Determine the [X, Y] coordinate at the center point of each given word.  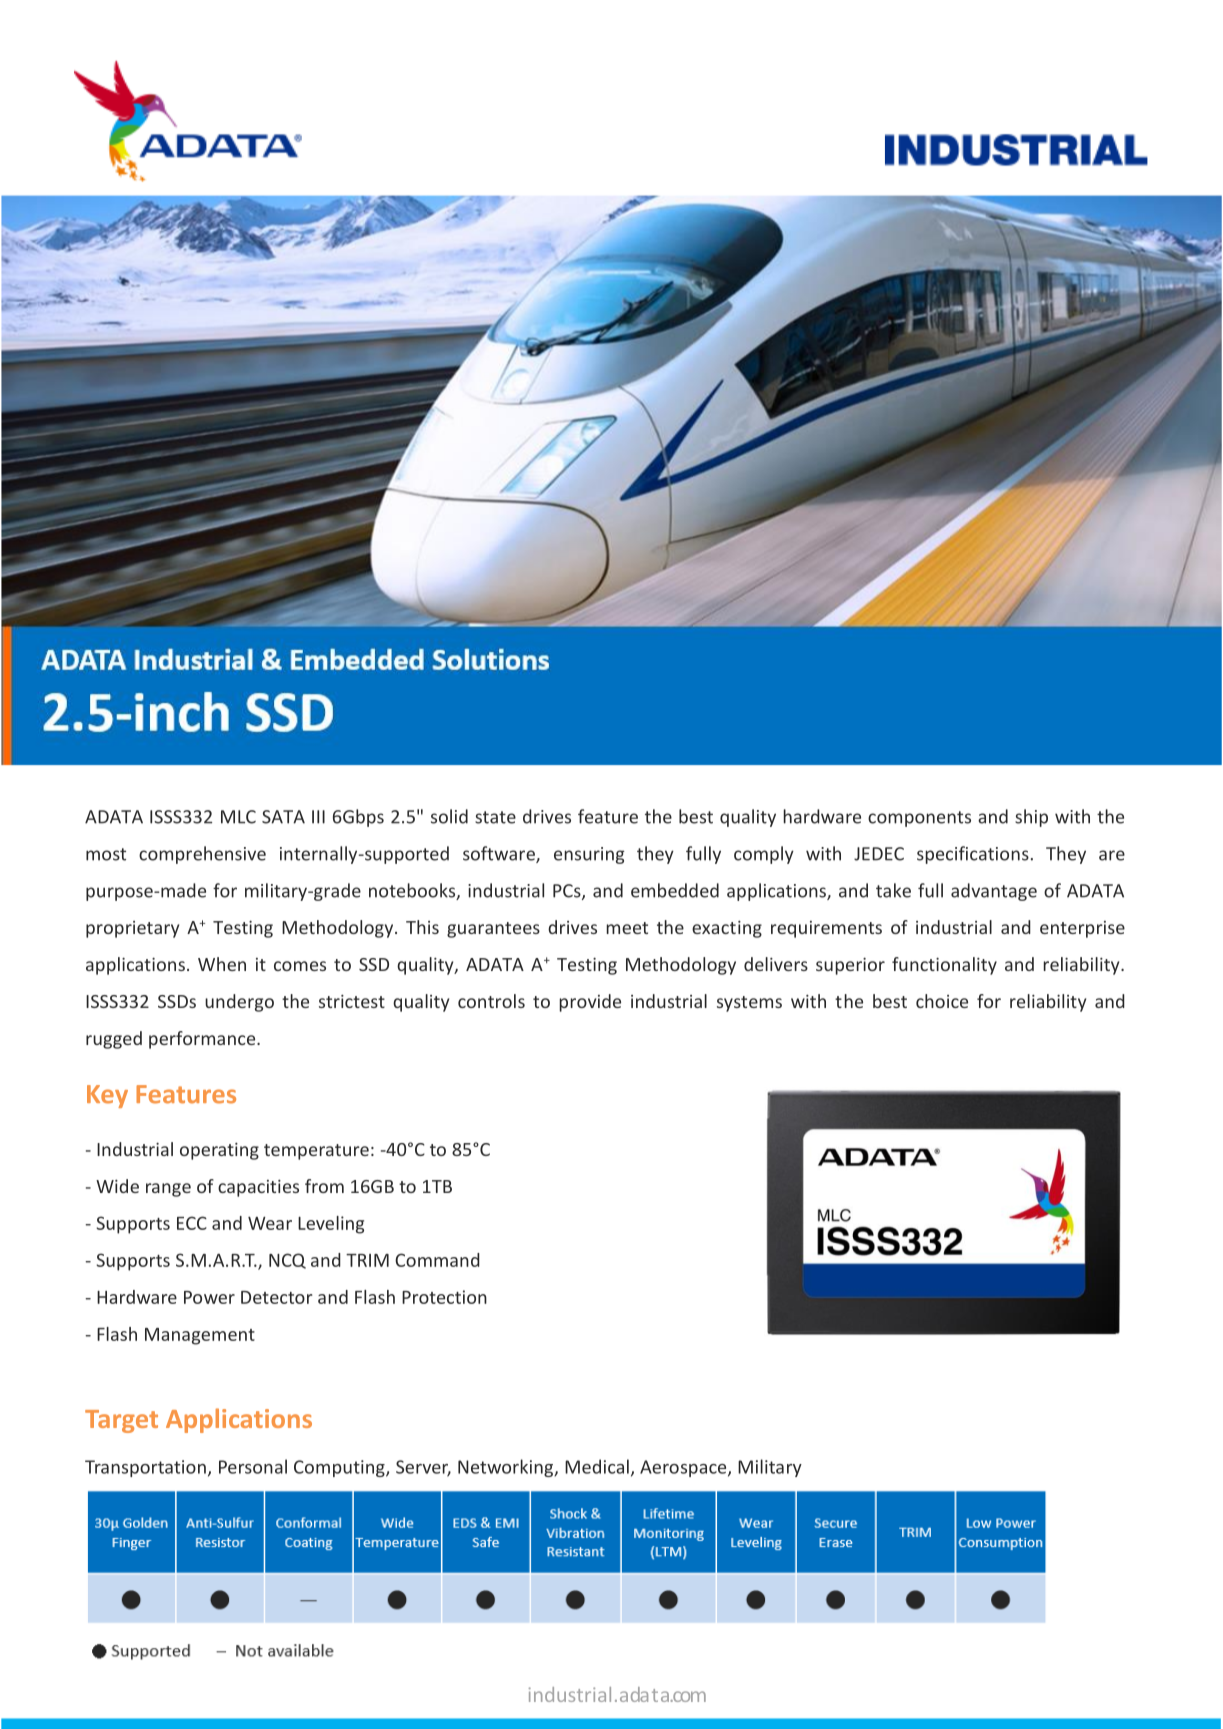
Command [437, 1260]
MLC [238, 817]
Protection [444, 1297]
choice [942, 1001]
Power [209, 1297]
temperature [316, 1152]
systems [749, 1004]
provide [590, 1003]
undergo [239, 1003]
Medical [597, 1466]
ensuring [589, 855]
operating [219, 1151]
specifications [973, 855]
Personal [253, 1466]
